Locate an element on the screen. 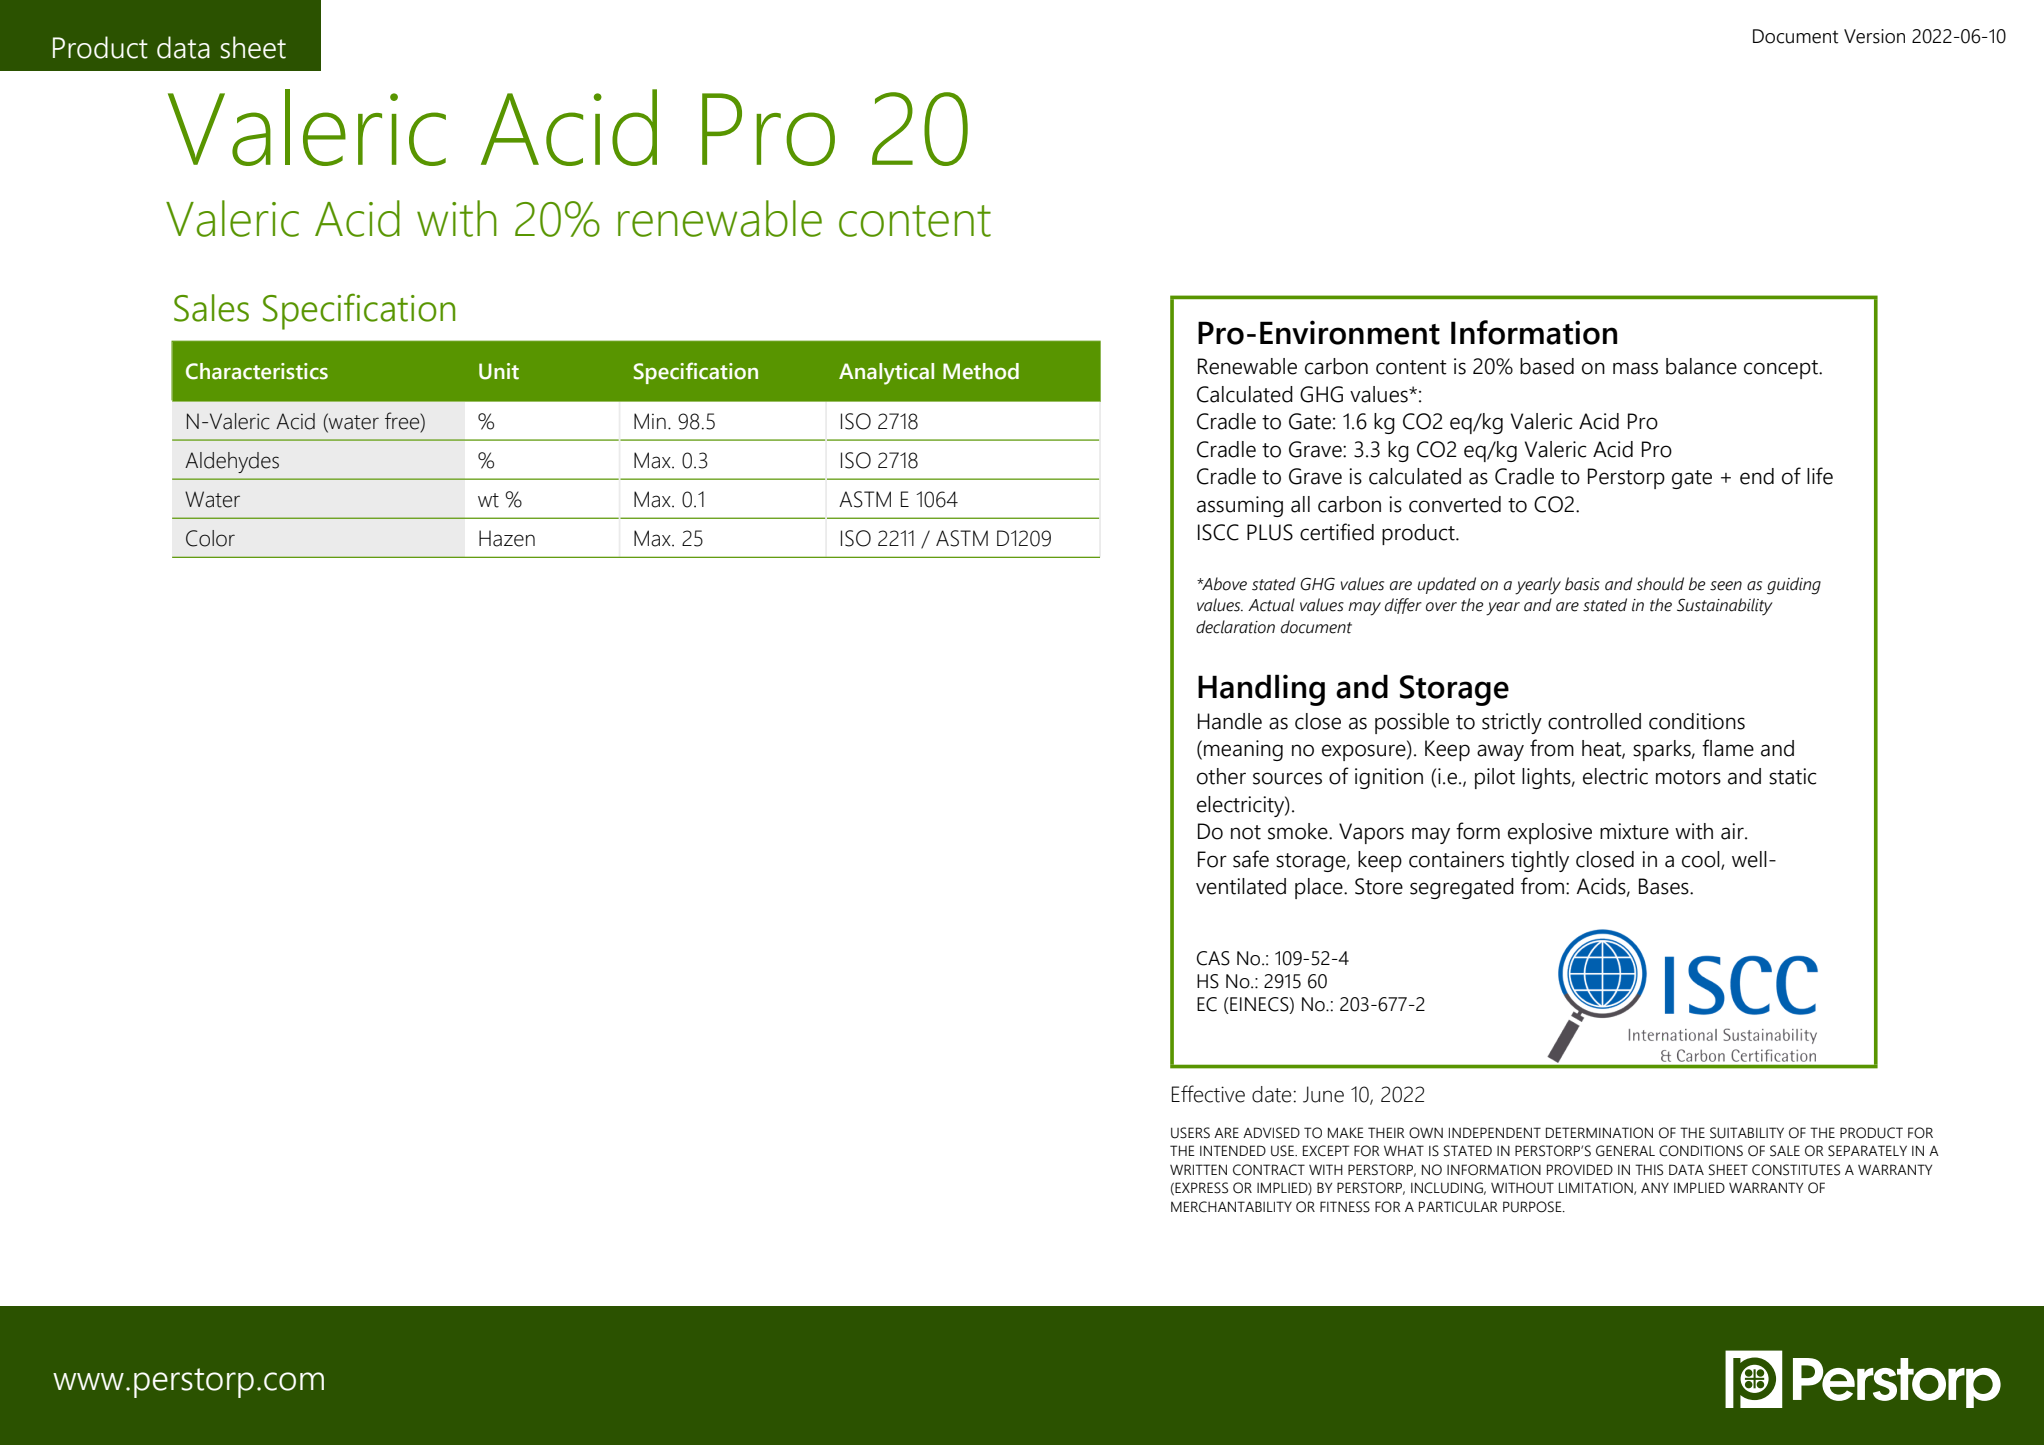  Hazen is located at coordinates (507, 538).
